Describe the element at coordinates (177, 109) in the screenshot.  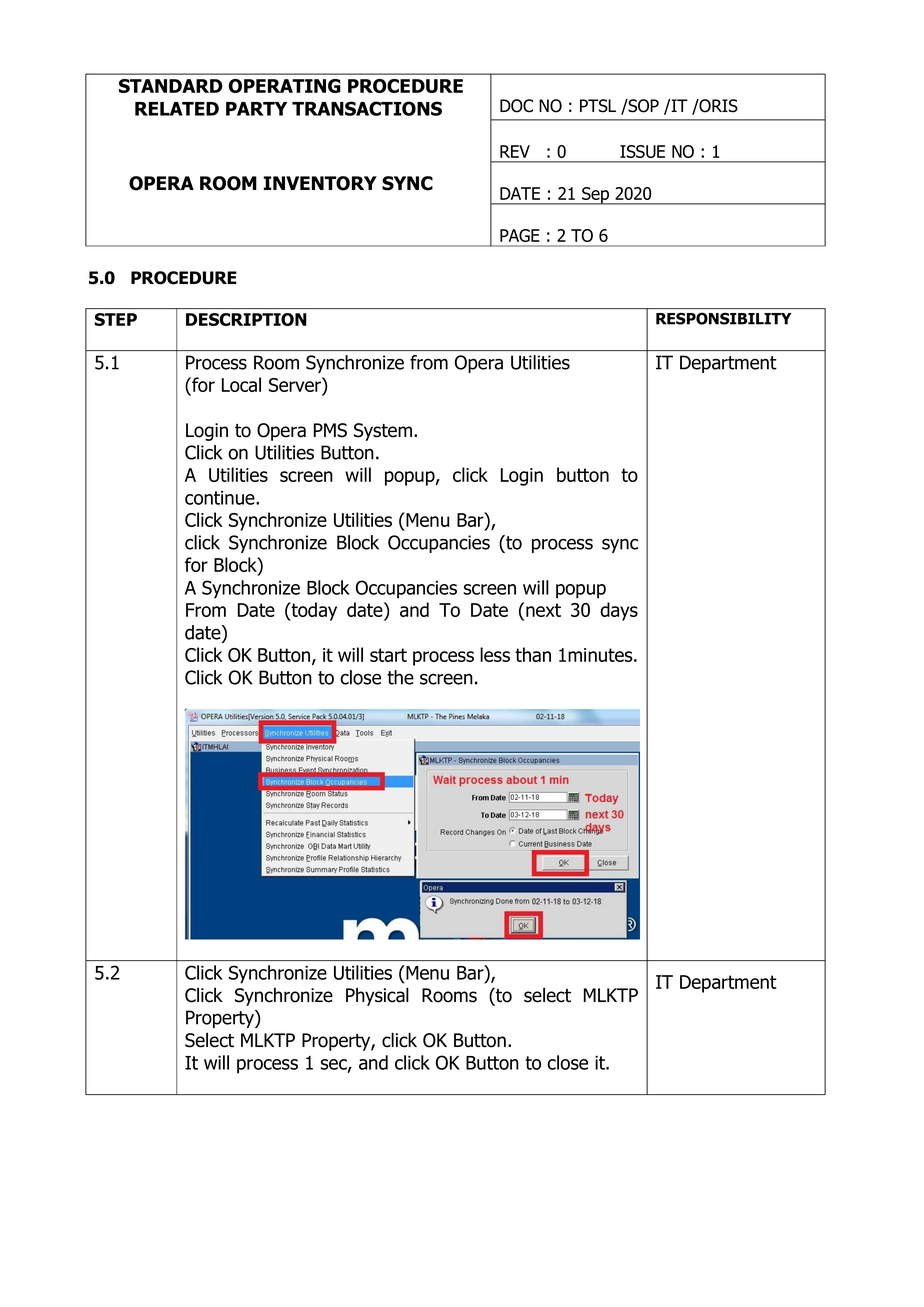
I see `RELATED` at that location.
